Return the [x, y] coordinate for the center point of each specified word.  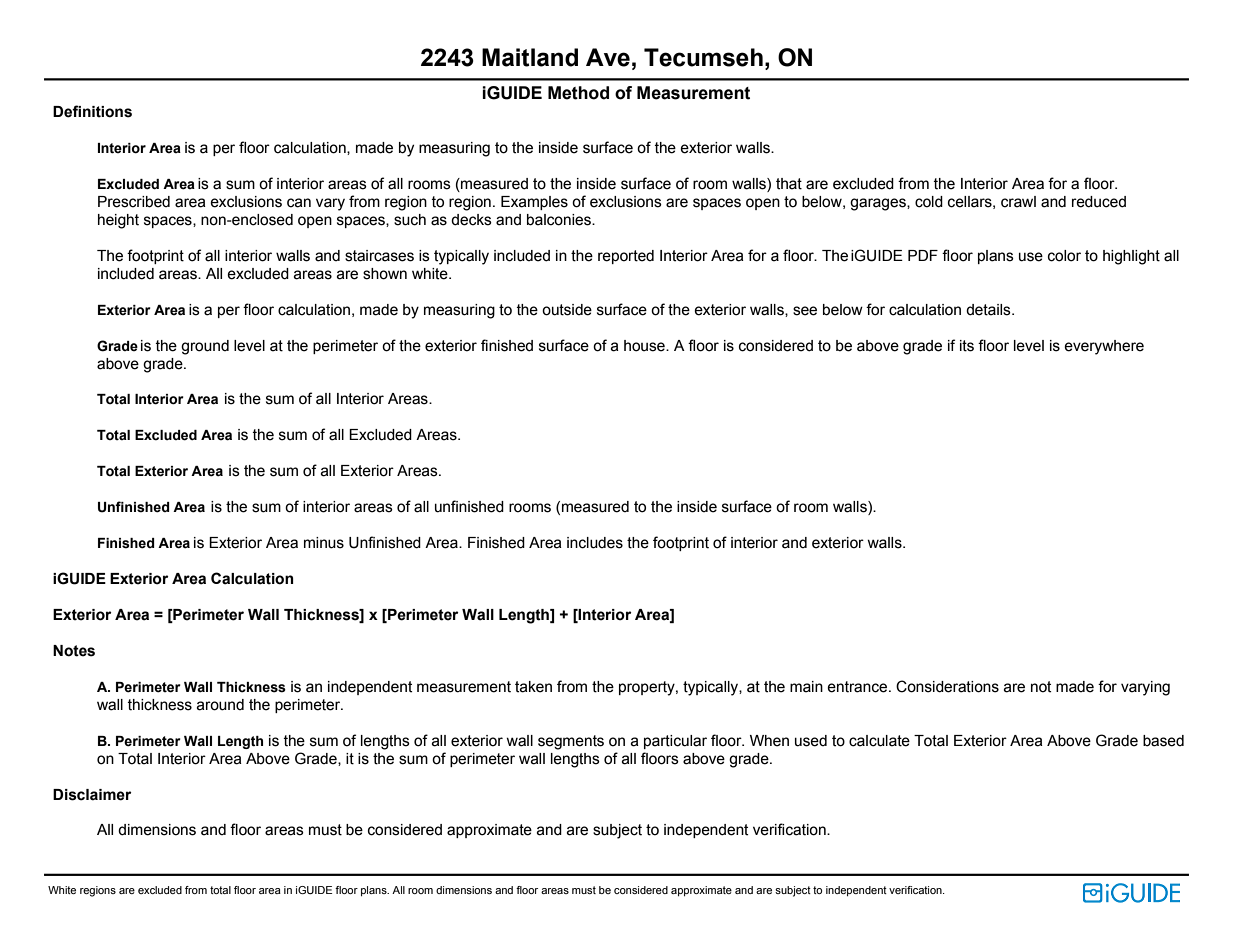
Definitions [92, 111]
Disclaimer [92, 795]
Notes [74, 651]
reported [626, 257]
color [1064, 256]
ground [205, 347]
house [645, 346]
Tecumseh [703, 57]
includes [595, 543]
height [118, 221]
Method [578, 93]
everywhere [1104, 347]
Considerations [947, 686]
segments [571, 742]
